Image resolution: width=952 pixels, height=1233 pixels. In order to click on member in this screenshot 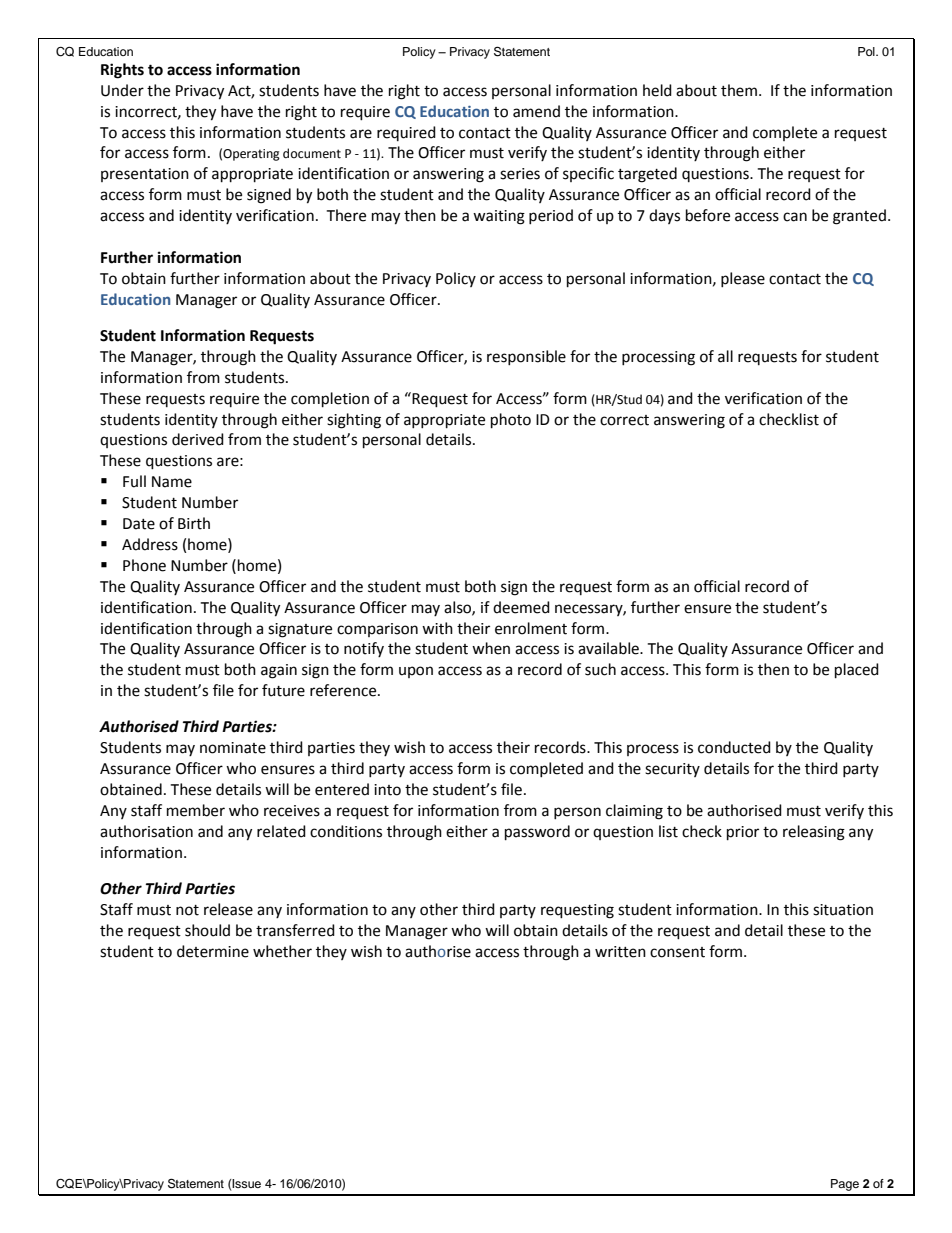, I will do `click(196, 810)`.
